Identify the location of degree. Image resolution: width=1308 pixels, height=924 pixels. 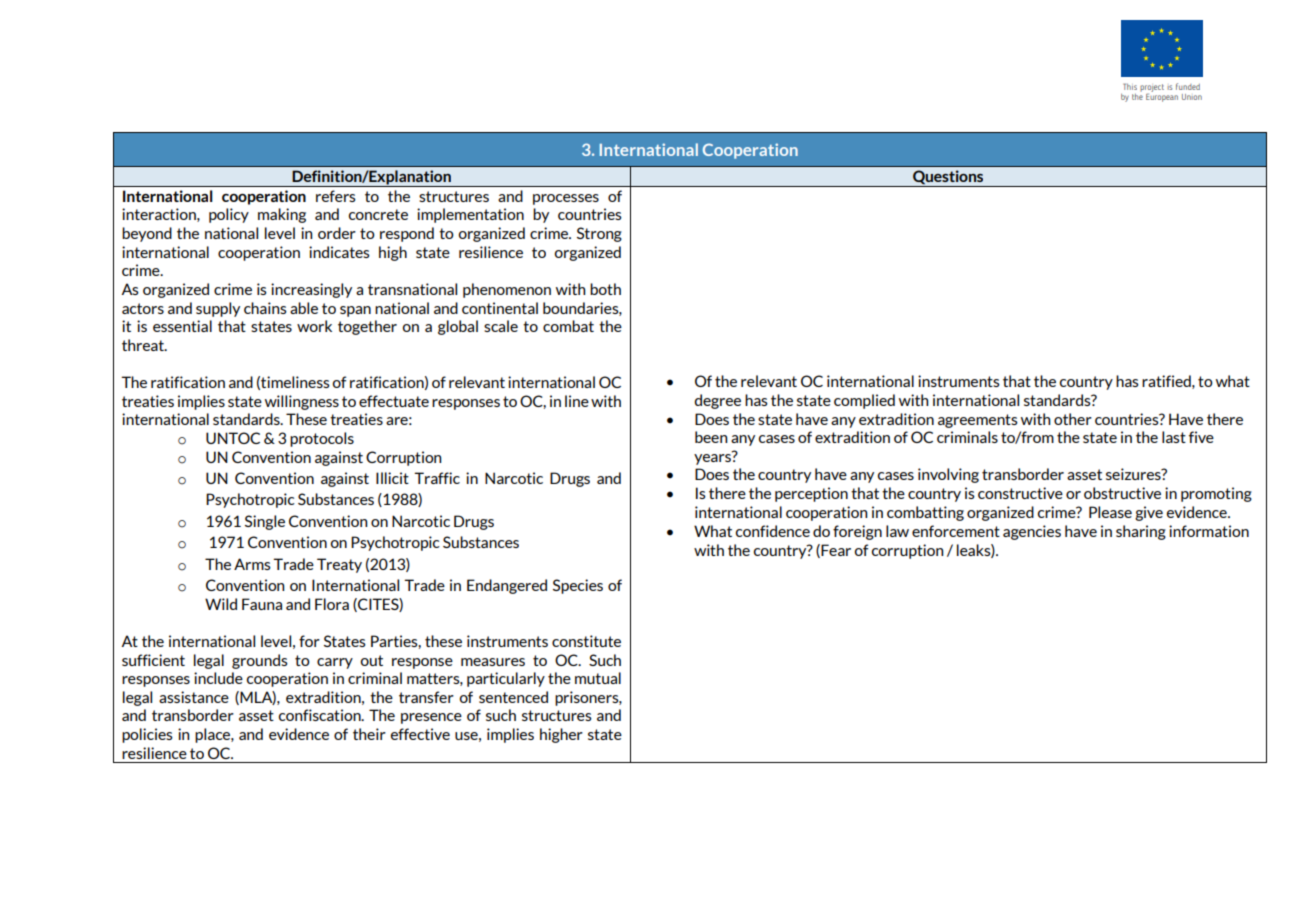
(717, 401).
